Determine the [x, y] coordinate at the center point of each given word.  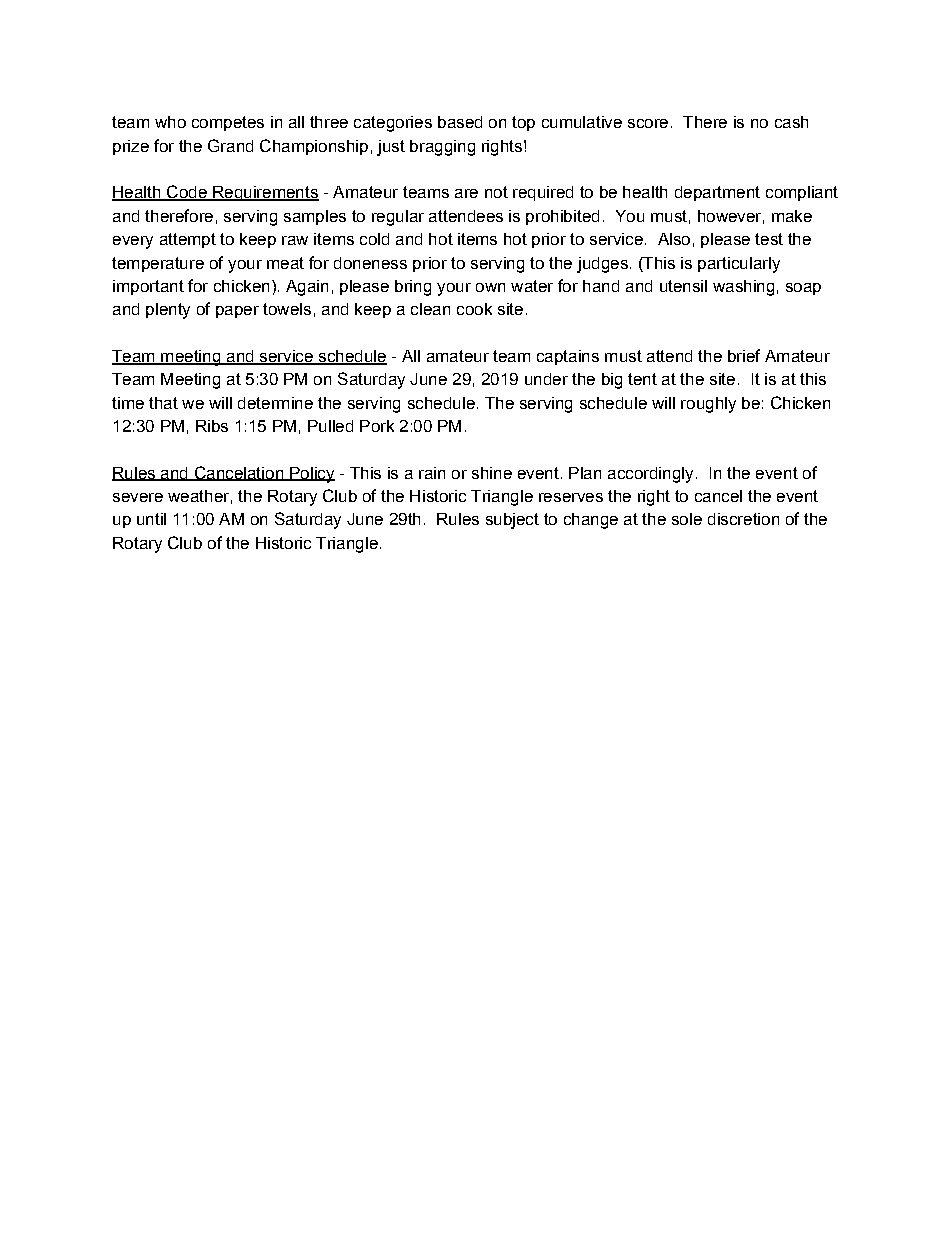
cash [791, 122]
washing [743, 288]
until [151, 519]
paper [237, 312]
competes [228, 123]
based [460, 122]
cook [474, 309]
